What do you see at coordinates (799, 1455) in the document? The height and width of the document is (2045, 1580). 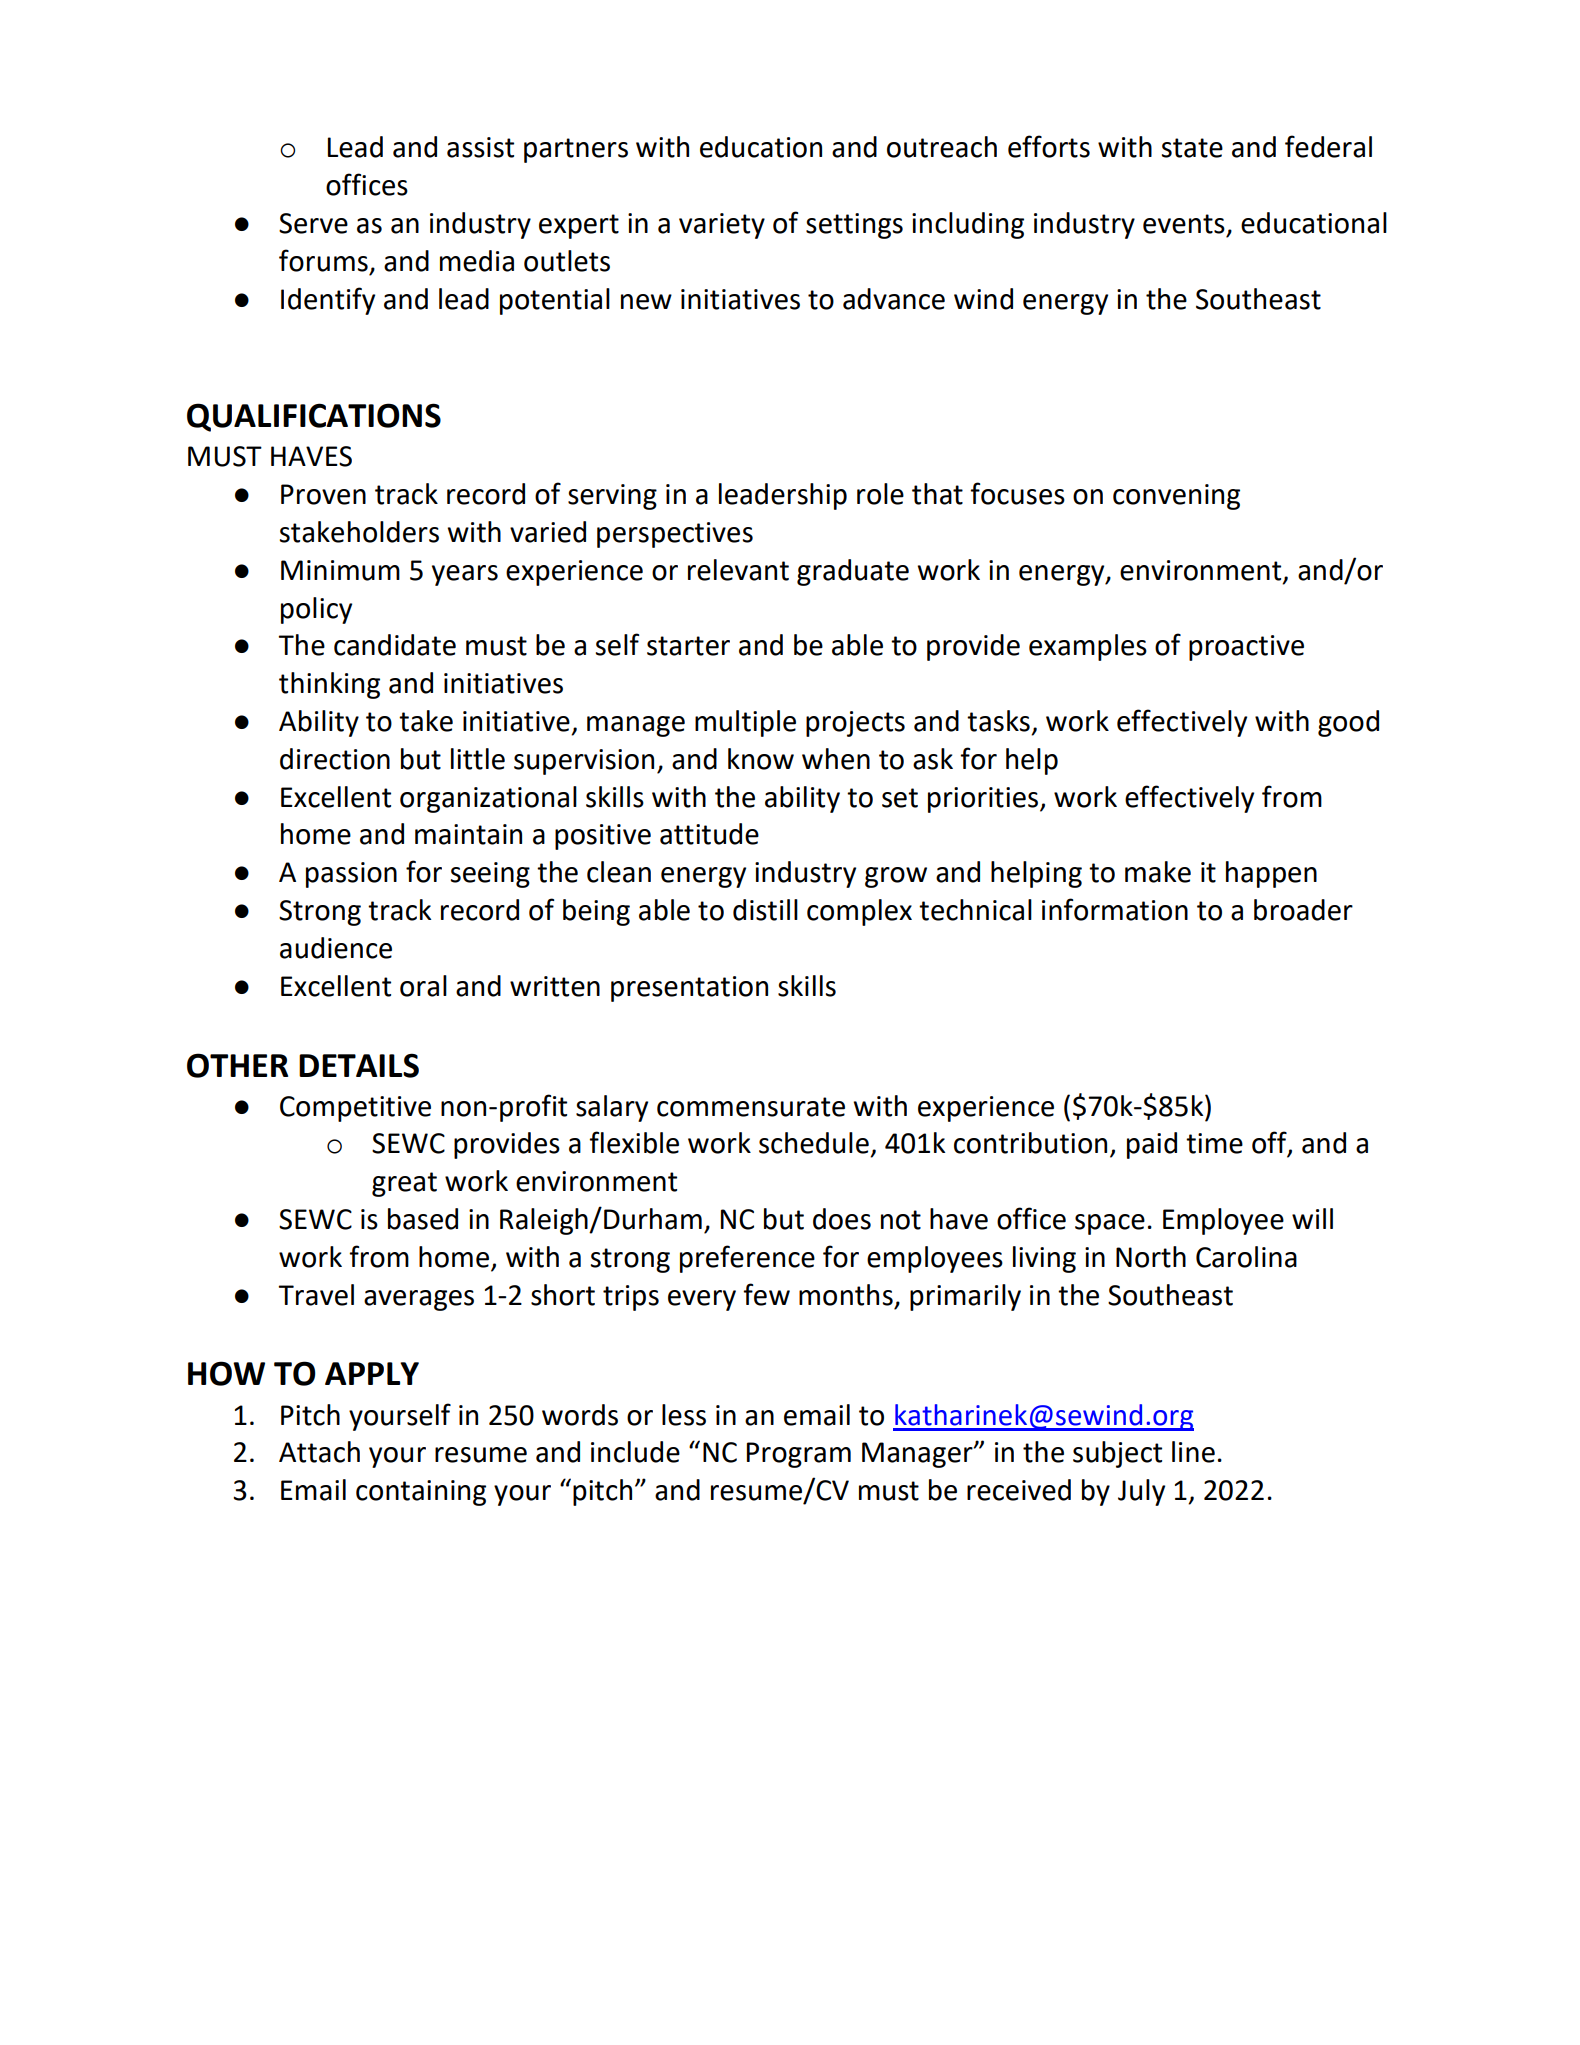 I see `Program` at bounding box center [799, 1455].
